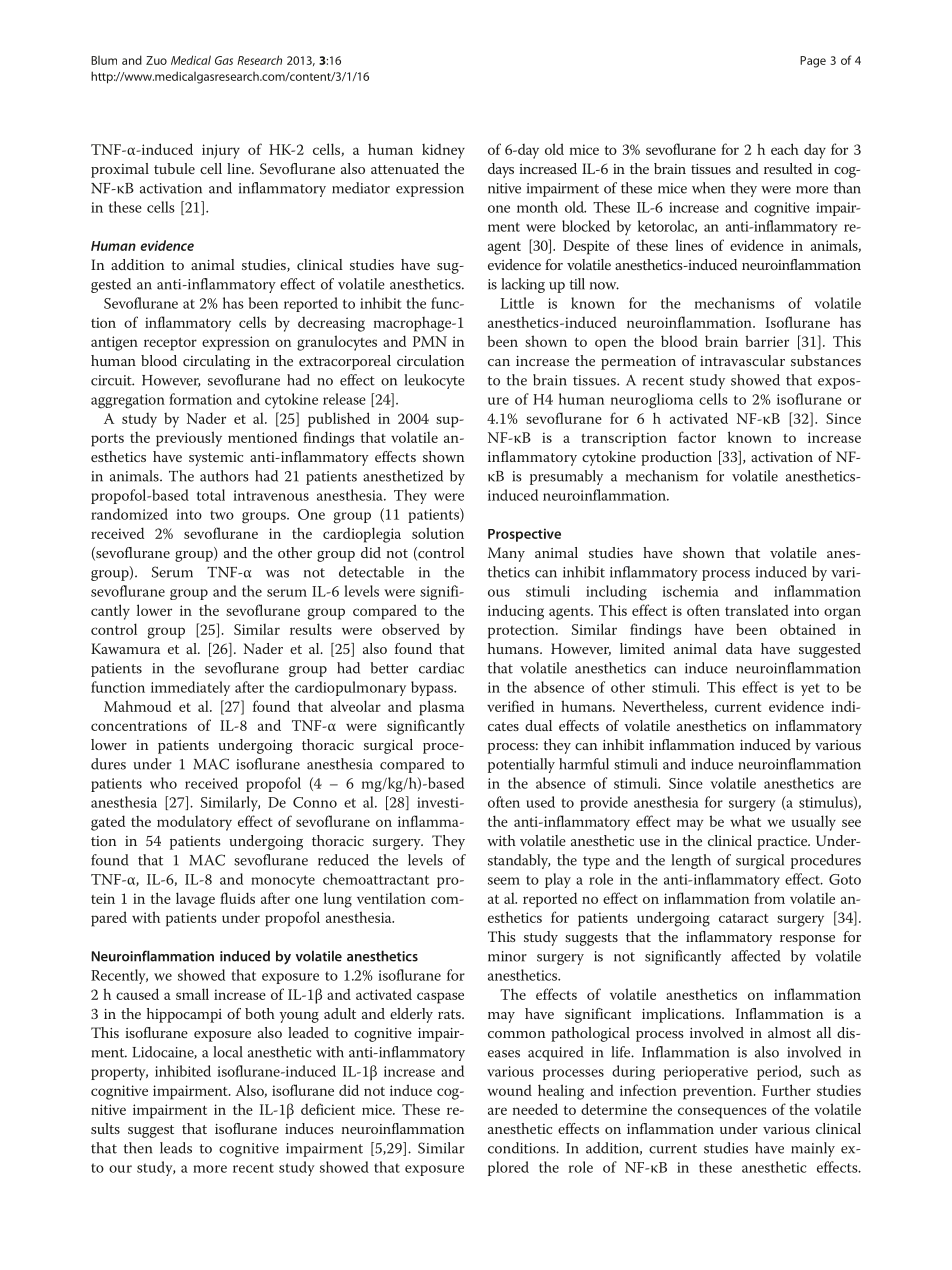 The image size is (952, 1270). Describe the element at coordinates (722, 1113) in the screenshot. I see `consequences` at that location.
